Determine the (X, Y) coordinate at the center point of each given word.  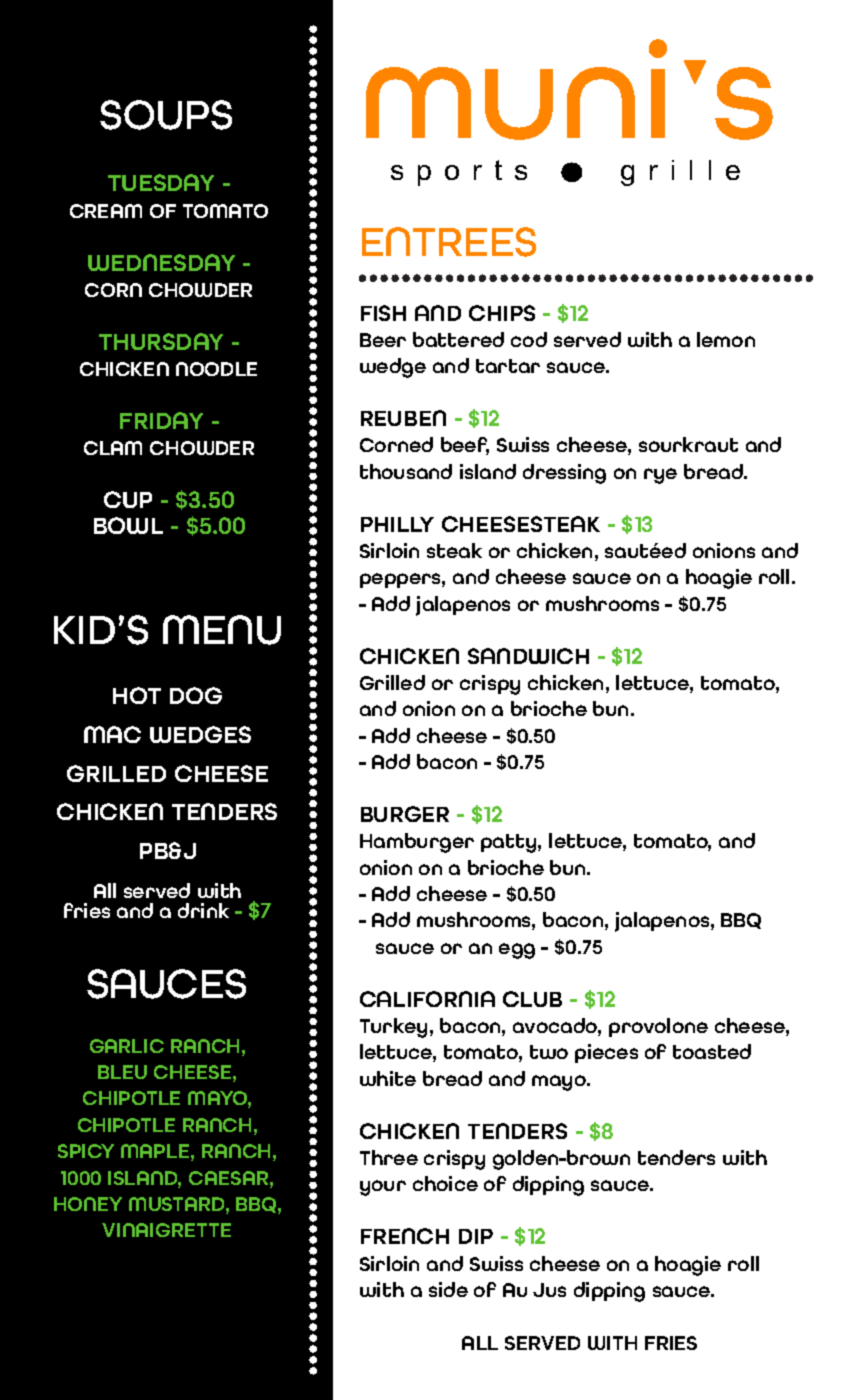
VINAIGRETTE (166, 1230)
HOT (137, 695)
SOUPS (166, 115)
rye (660, 476)
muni (516, 89)
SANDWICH (528, 656)
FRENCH (405, 1236)
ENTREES (449, 242)
